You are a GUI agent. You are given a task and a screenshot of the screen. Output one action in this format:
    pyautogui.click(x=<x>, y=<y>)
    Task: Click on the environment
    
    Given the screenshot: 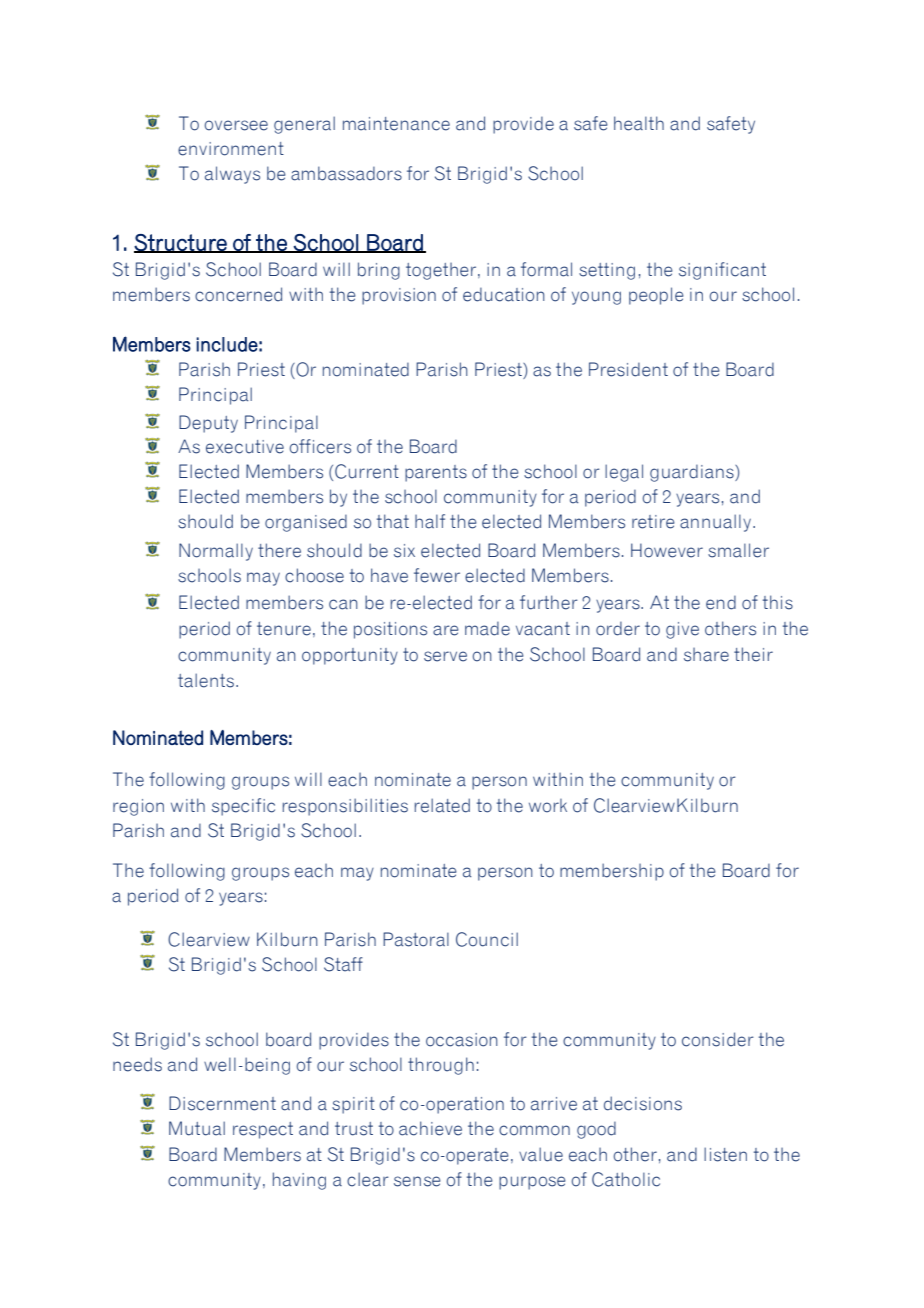 What is the action you would take?
    pyautogui.click(x=231, y=149)
